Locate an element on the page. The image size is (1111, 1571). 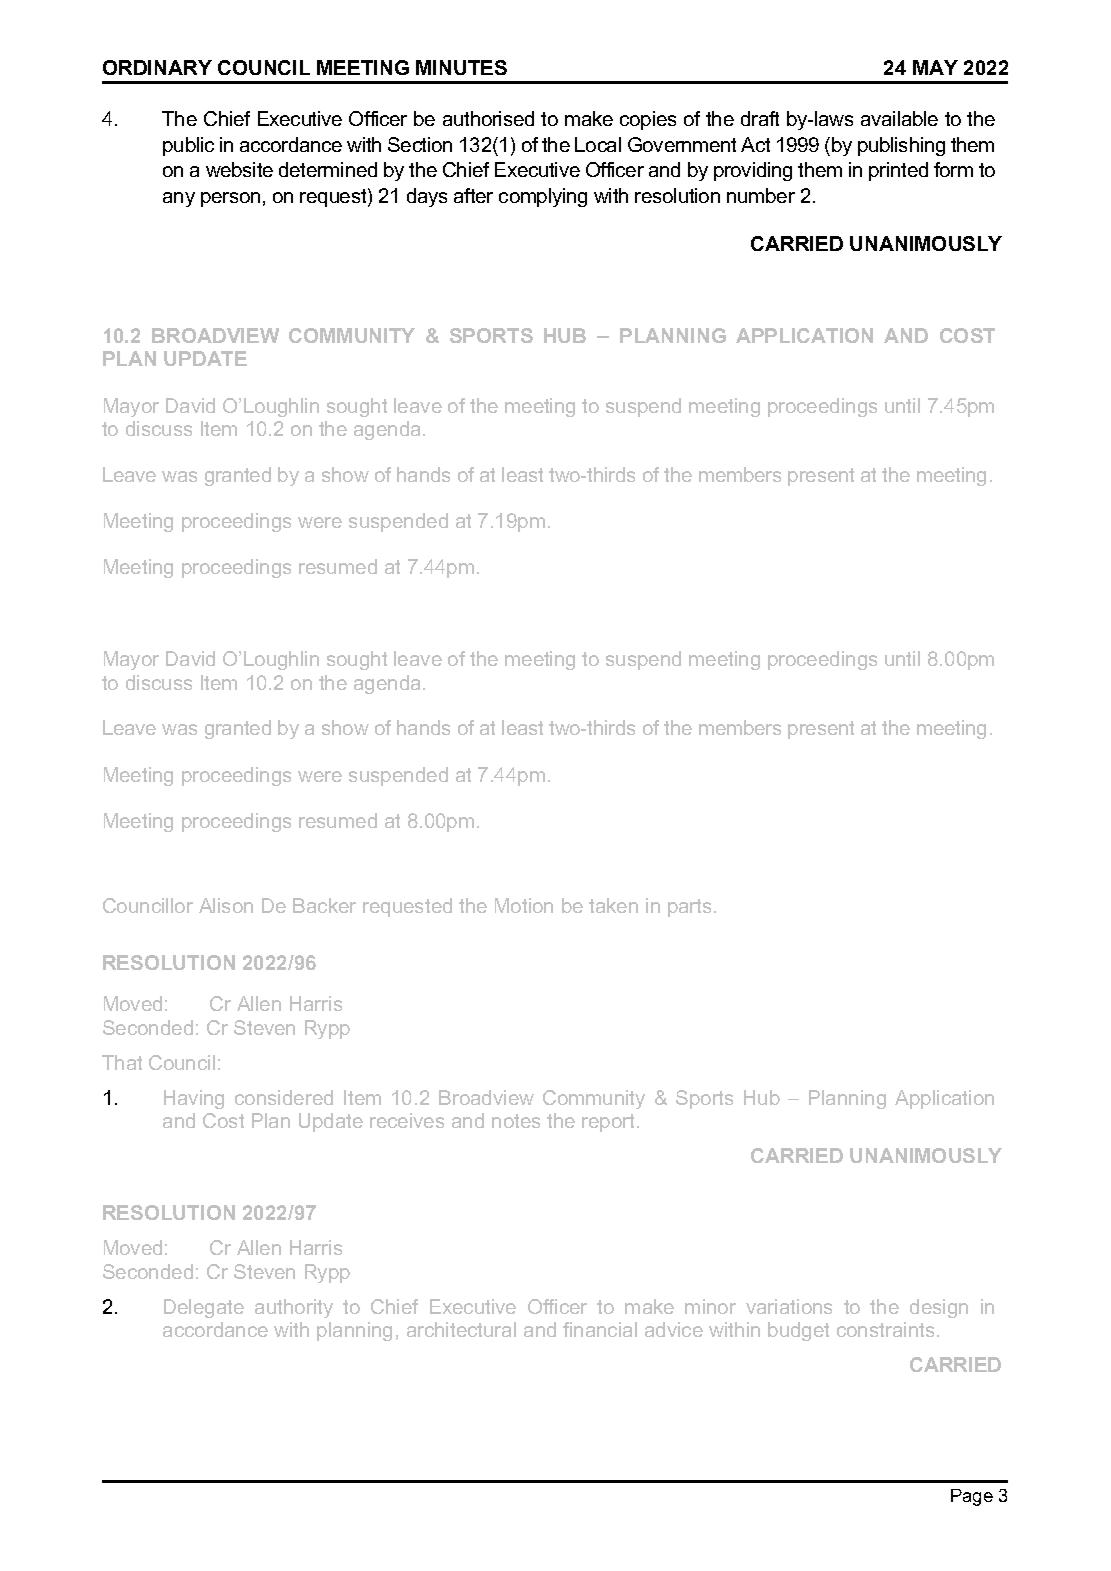
Motion is located at coordinates (524, 905).
